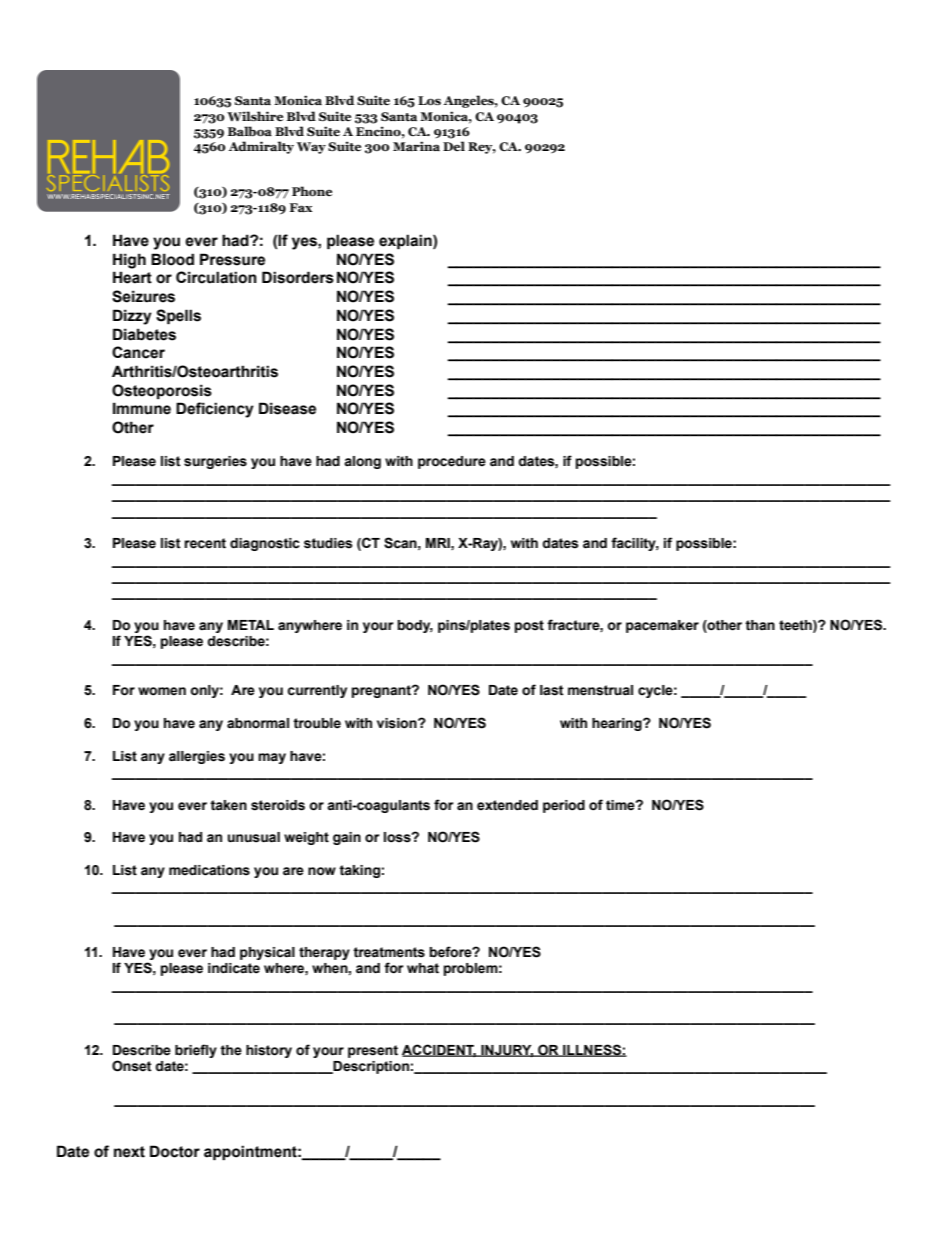  Describe the element at coordinates (662, 626) in the screenshot. I see `pacemaker` at that location.
